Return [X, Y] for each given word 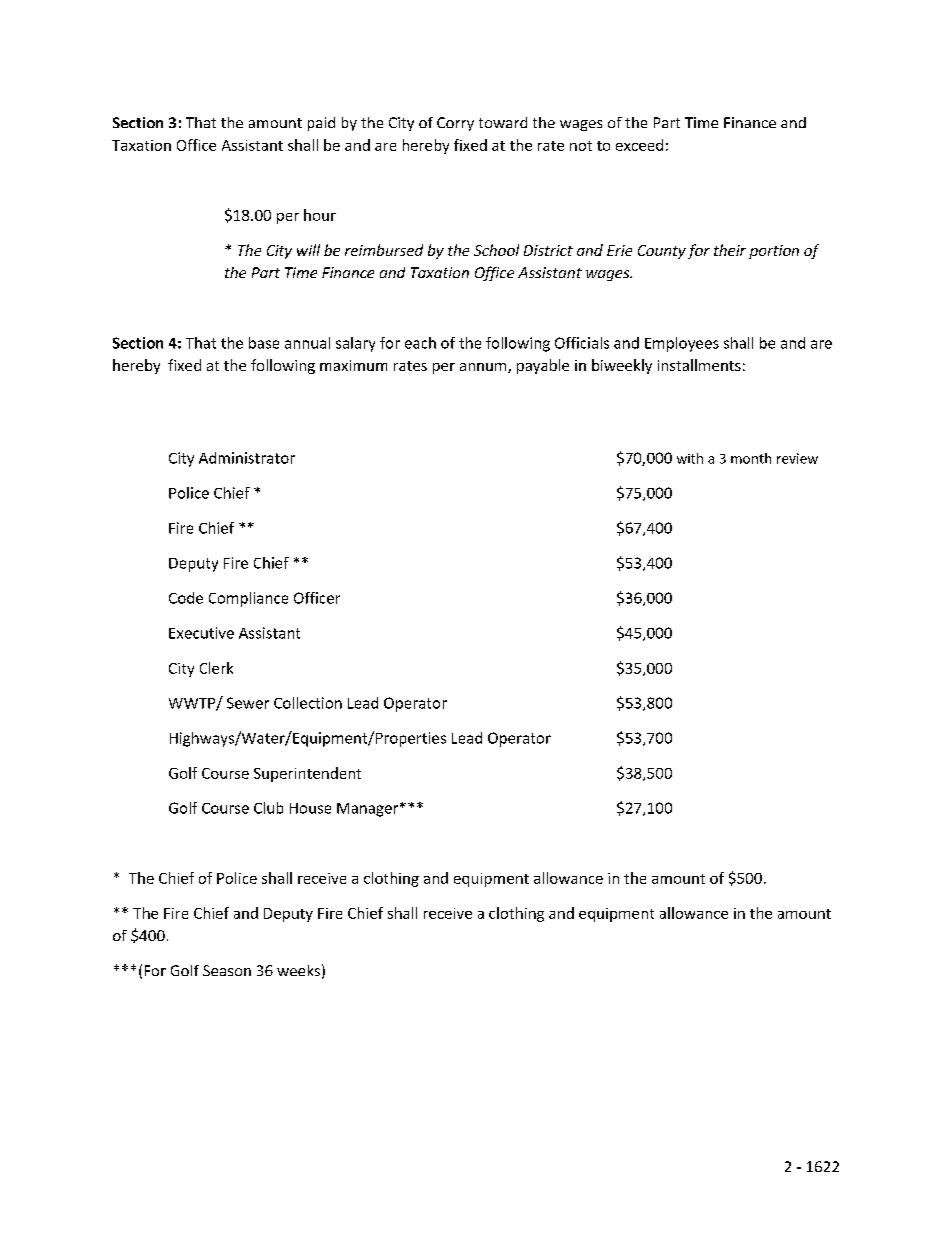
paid [321, 124]
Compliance [248, 599]
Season [227, 970]
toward [503, 122]
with [690, 458]
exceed [639, 145]
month [751, 458]
